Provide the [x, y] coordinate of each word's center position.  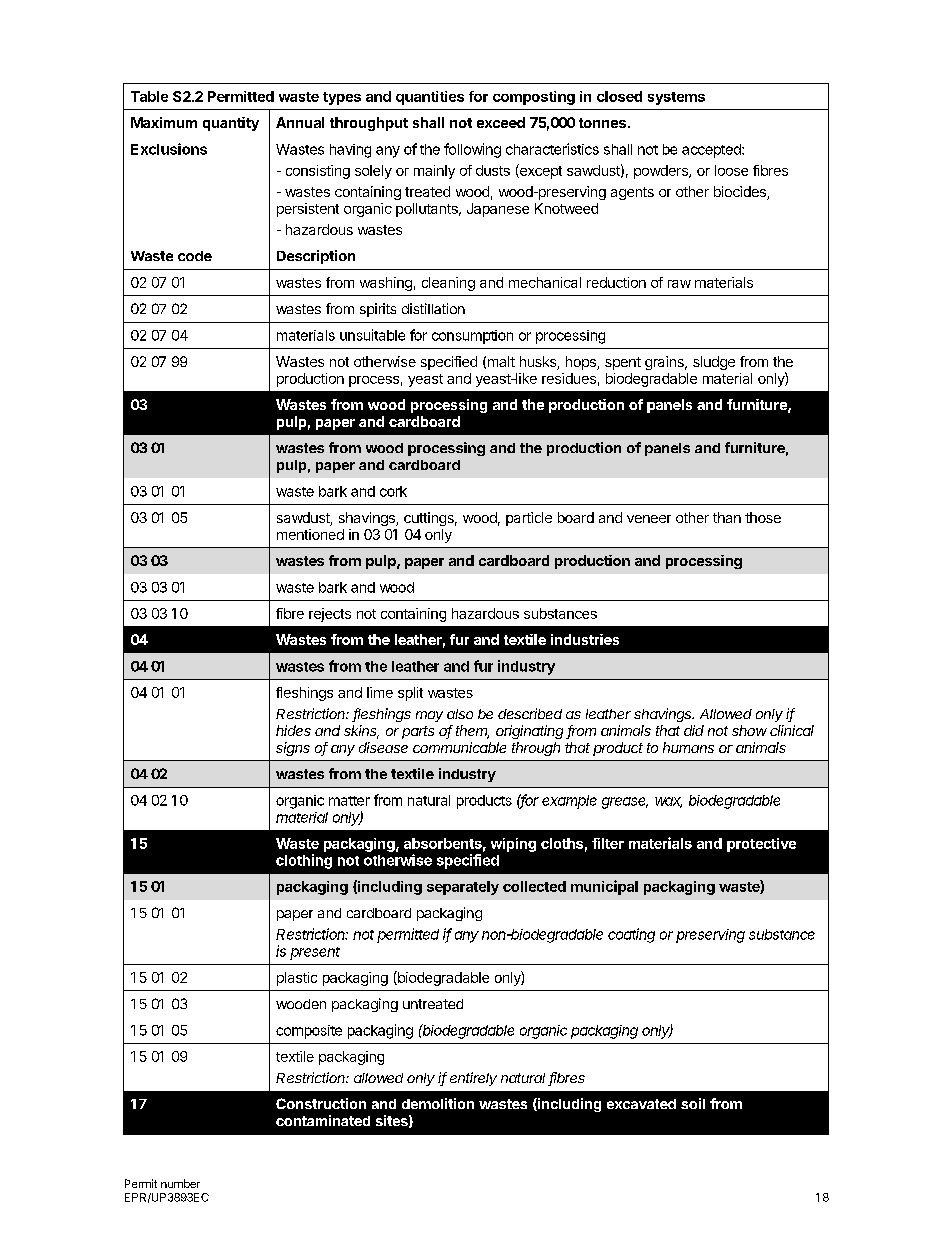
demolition [438, 1103]
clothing [304, 861]
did [694, 730]
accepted [712, 151]
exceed [501, 122]
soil [693, 1103]
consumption [472, 337]
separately [463, 888]
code [195, 256]
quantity [231, 124]
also [460, 714]
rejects [330, 615]
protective [761, 845]
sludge [714, 363]
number [180, 1183]
